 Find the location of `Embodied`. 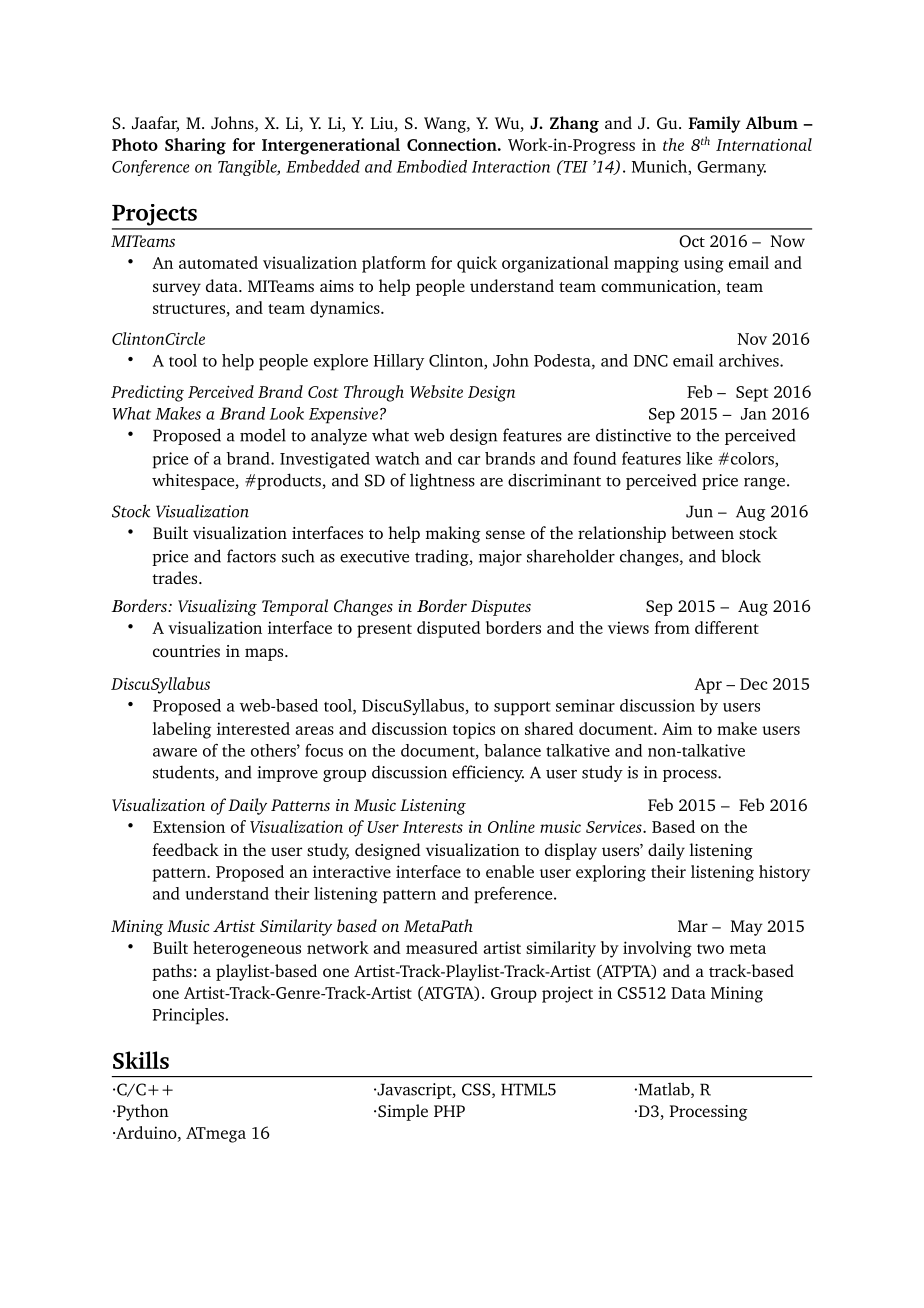

Embodied is located at coordinates (431, 166).
